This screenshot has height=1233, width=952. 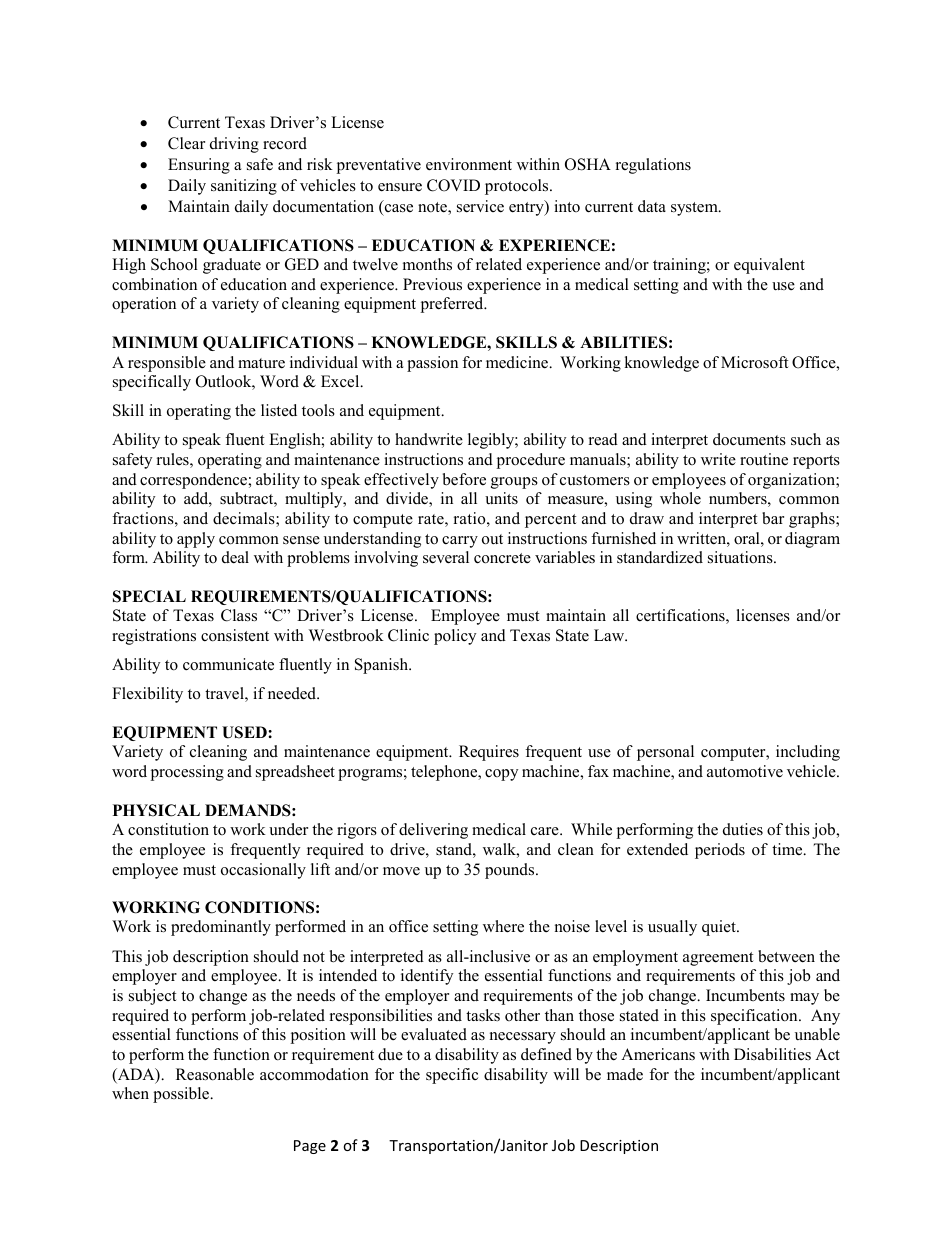 I want to click on system, so click(x=695, y=209).
